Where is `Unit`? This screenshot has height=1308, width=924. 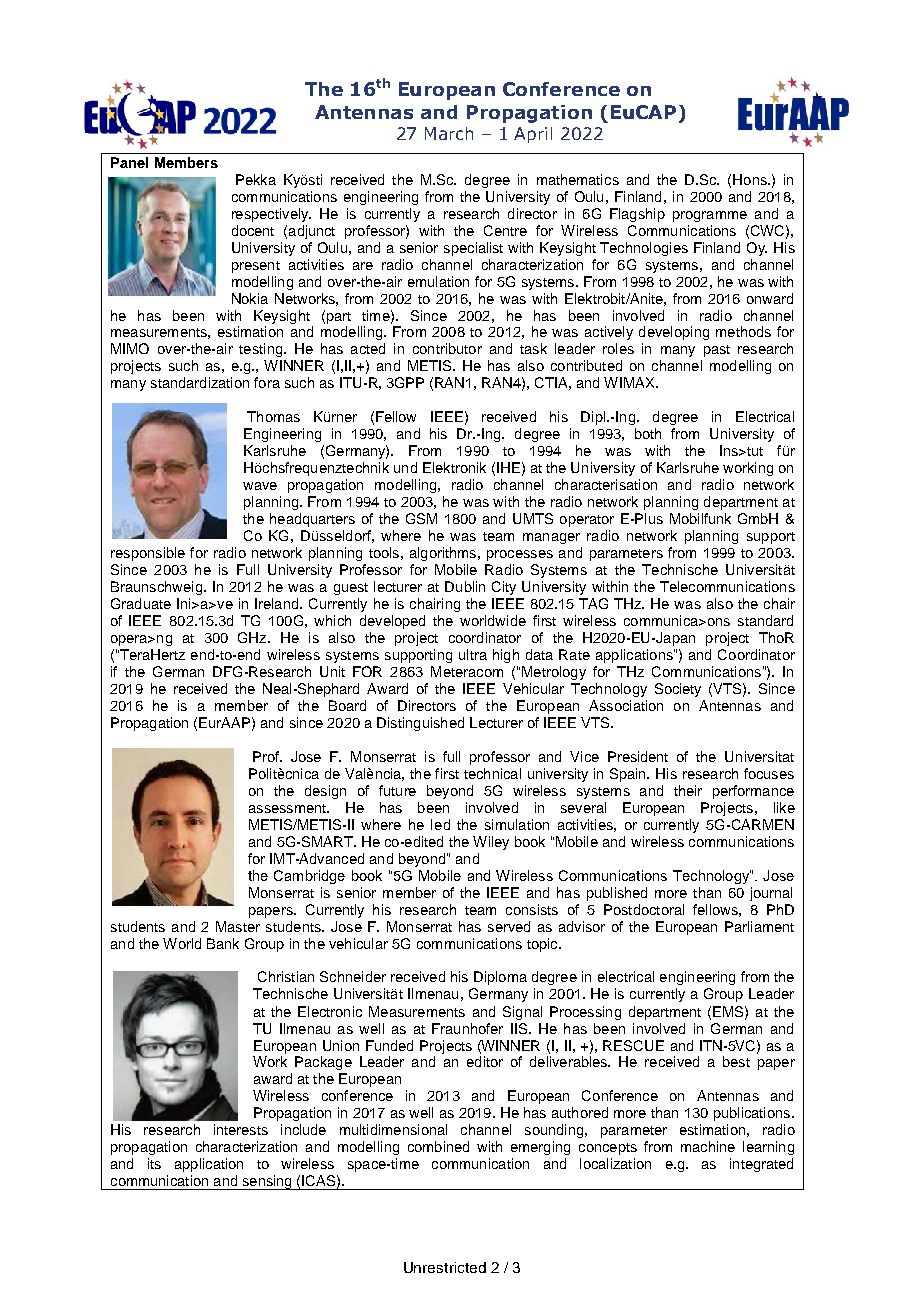
Unit is located at coordinates (332, 671).
